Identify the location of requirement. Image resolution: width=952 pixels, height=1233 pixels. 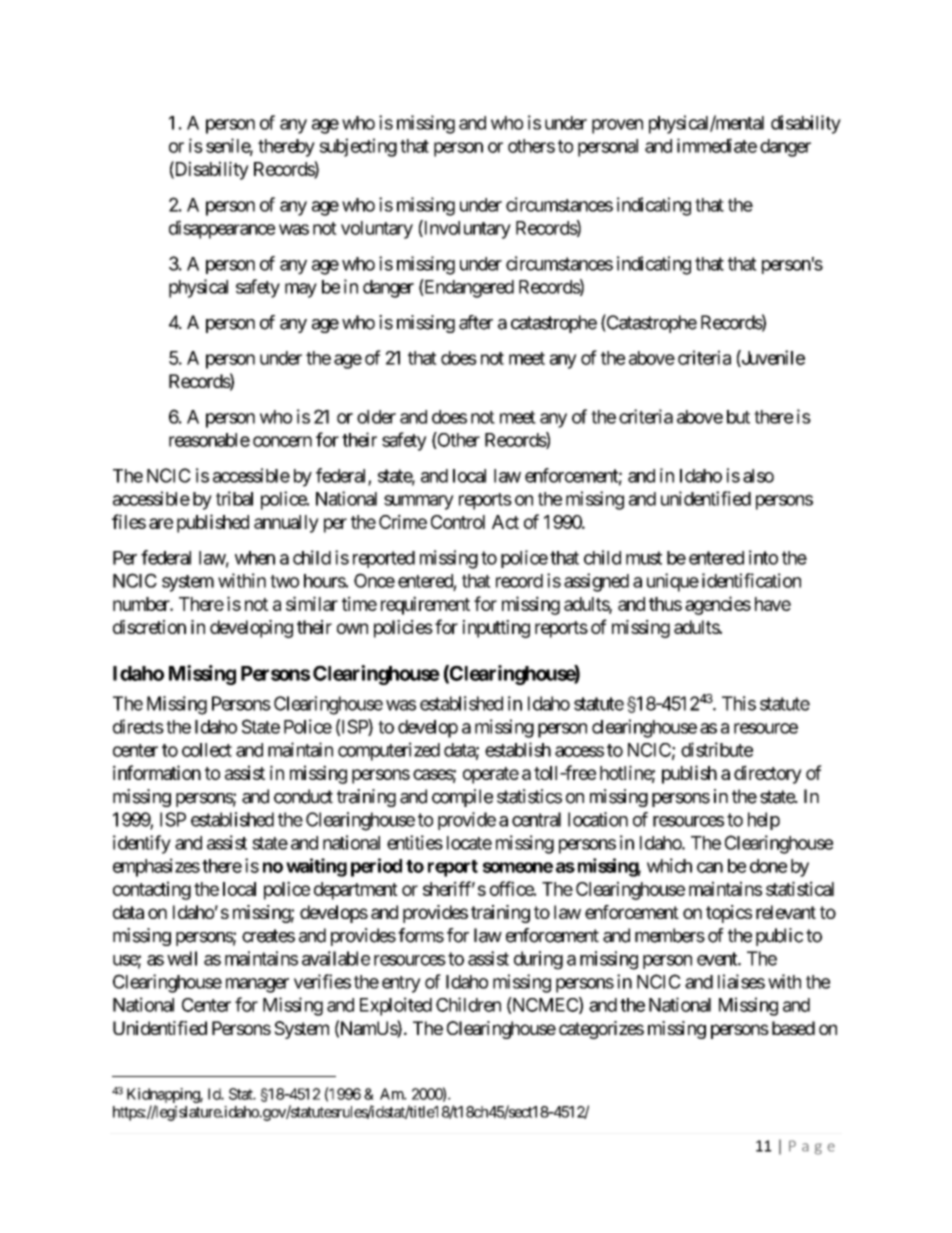
(425, 605).
